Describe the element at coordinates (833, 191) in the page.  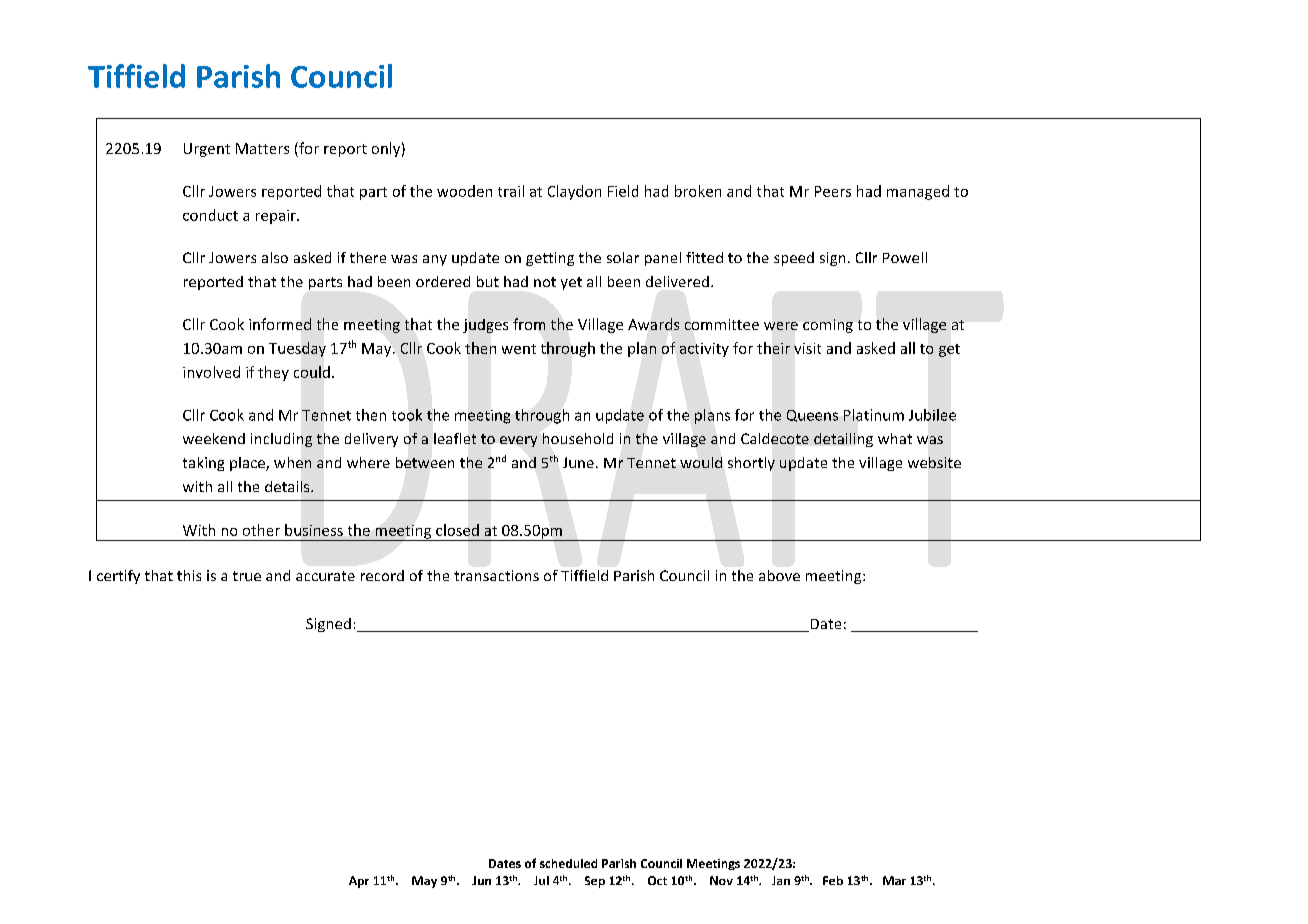
I see `Peers` at that location.
